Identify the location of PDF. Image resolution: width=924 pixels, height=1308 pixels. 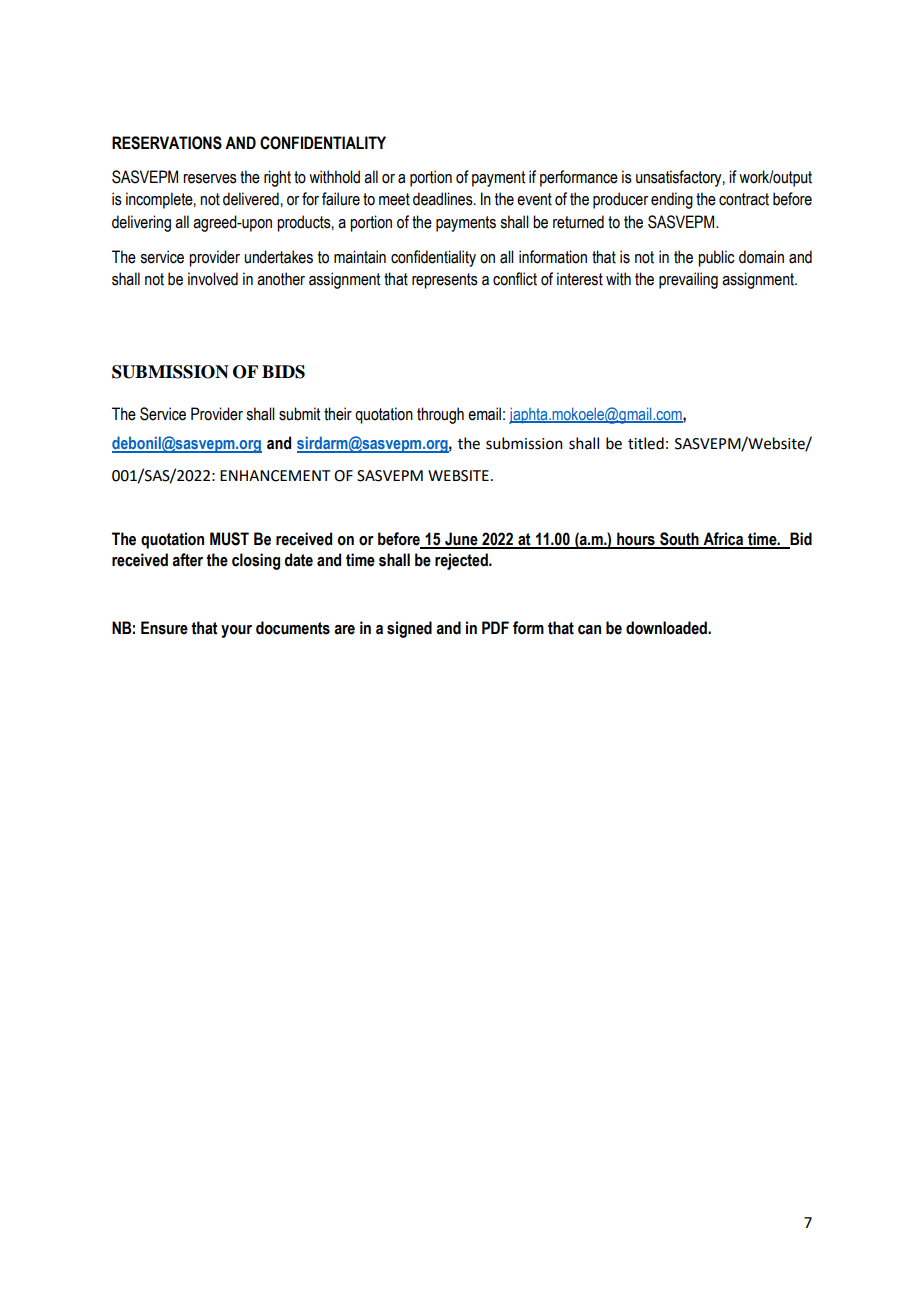
(495, 627).
